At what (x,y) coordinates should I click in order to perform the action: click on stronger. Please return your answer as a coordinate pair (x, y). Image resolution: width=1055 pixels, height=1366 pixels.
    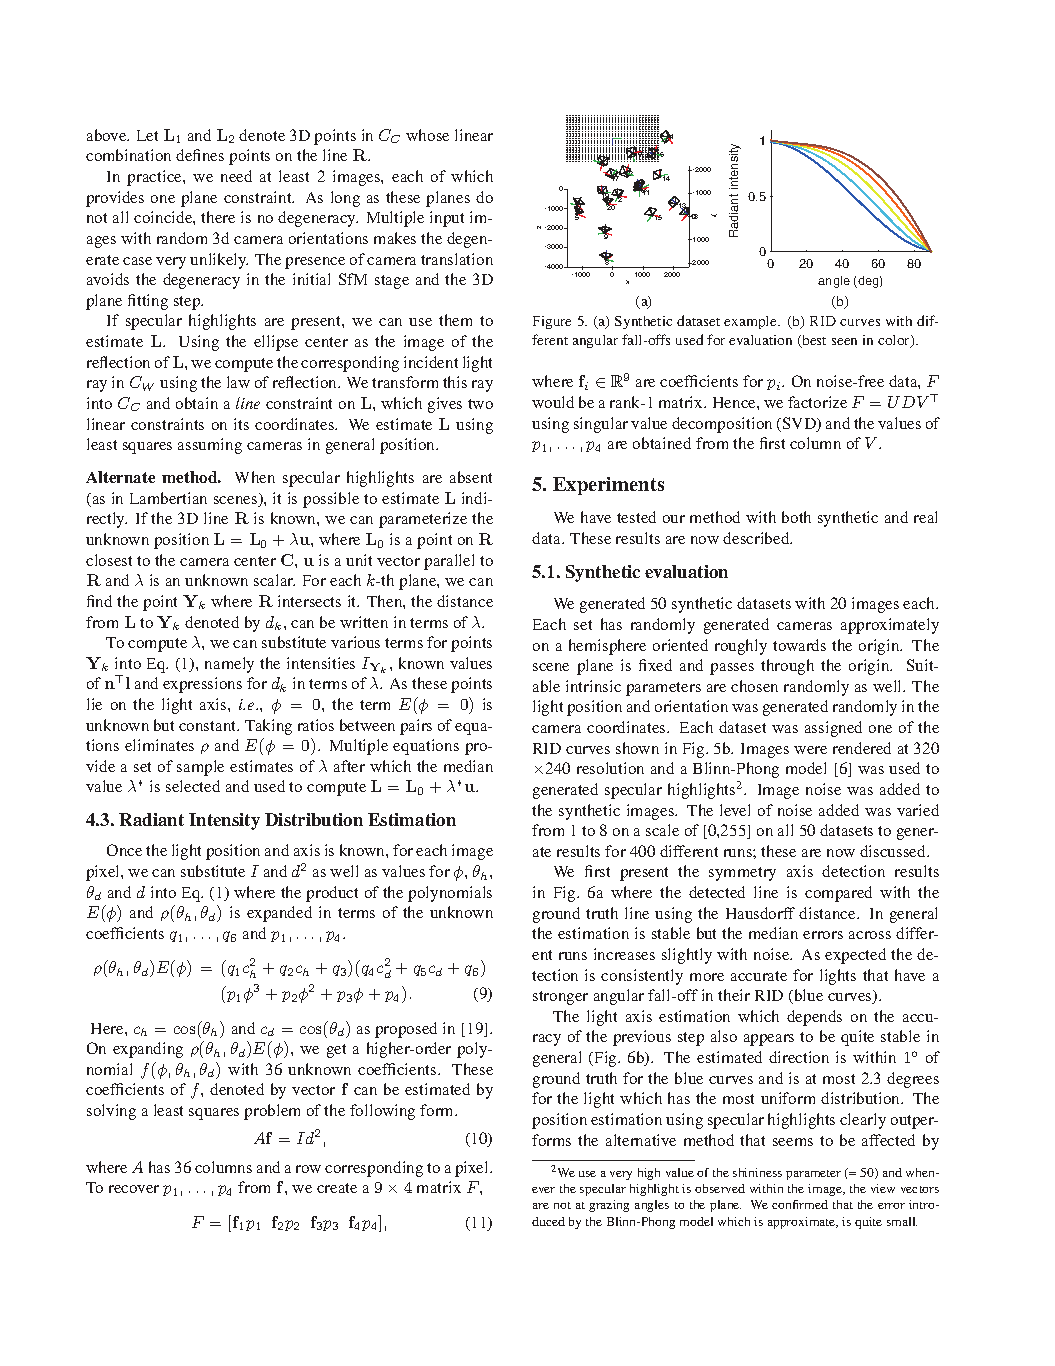
    Looking at the image, I should click on (560, 998).
